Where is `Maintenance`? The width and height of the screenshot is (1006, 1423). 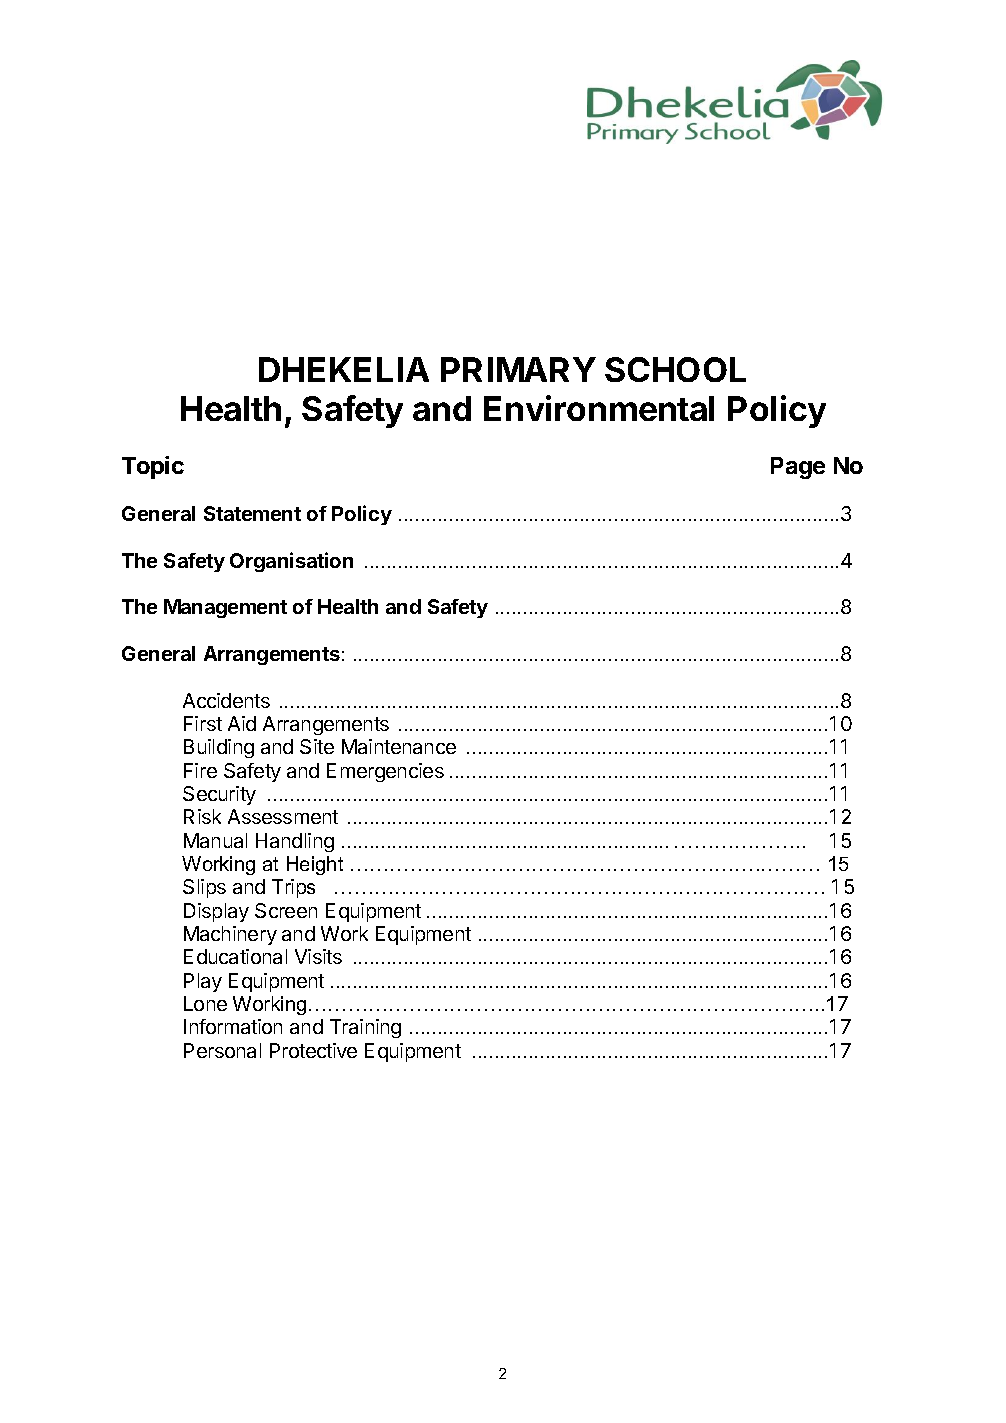
Maintenance is located at coordinates (399, 746).
